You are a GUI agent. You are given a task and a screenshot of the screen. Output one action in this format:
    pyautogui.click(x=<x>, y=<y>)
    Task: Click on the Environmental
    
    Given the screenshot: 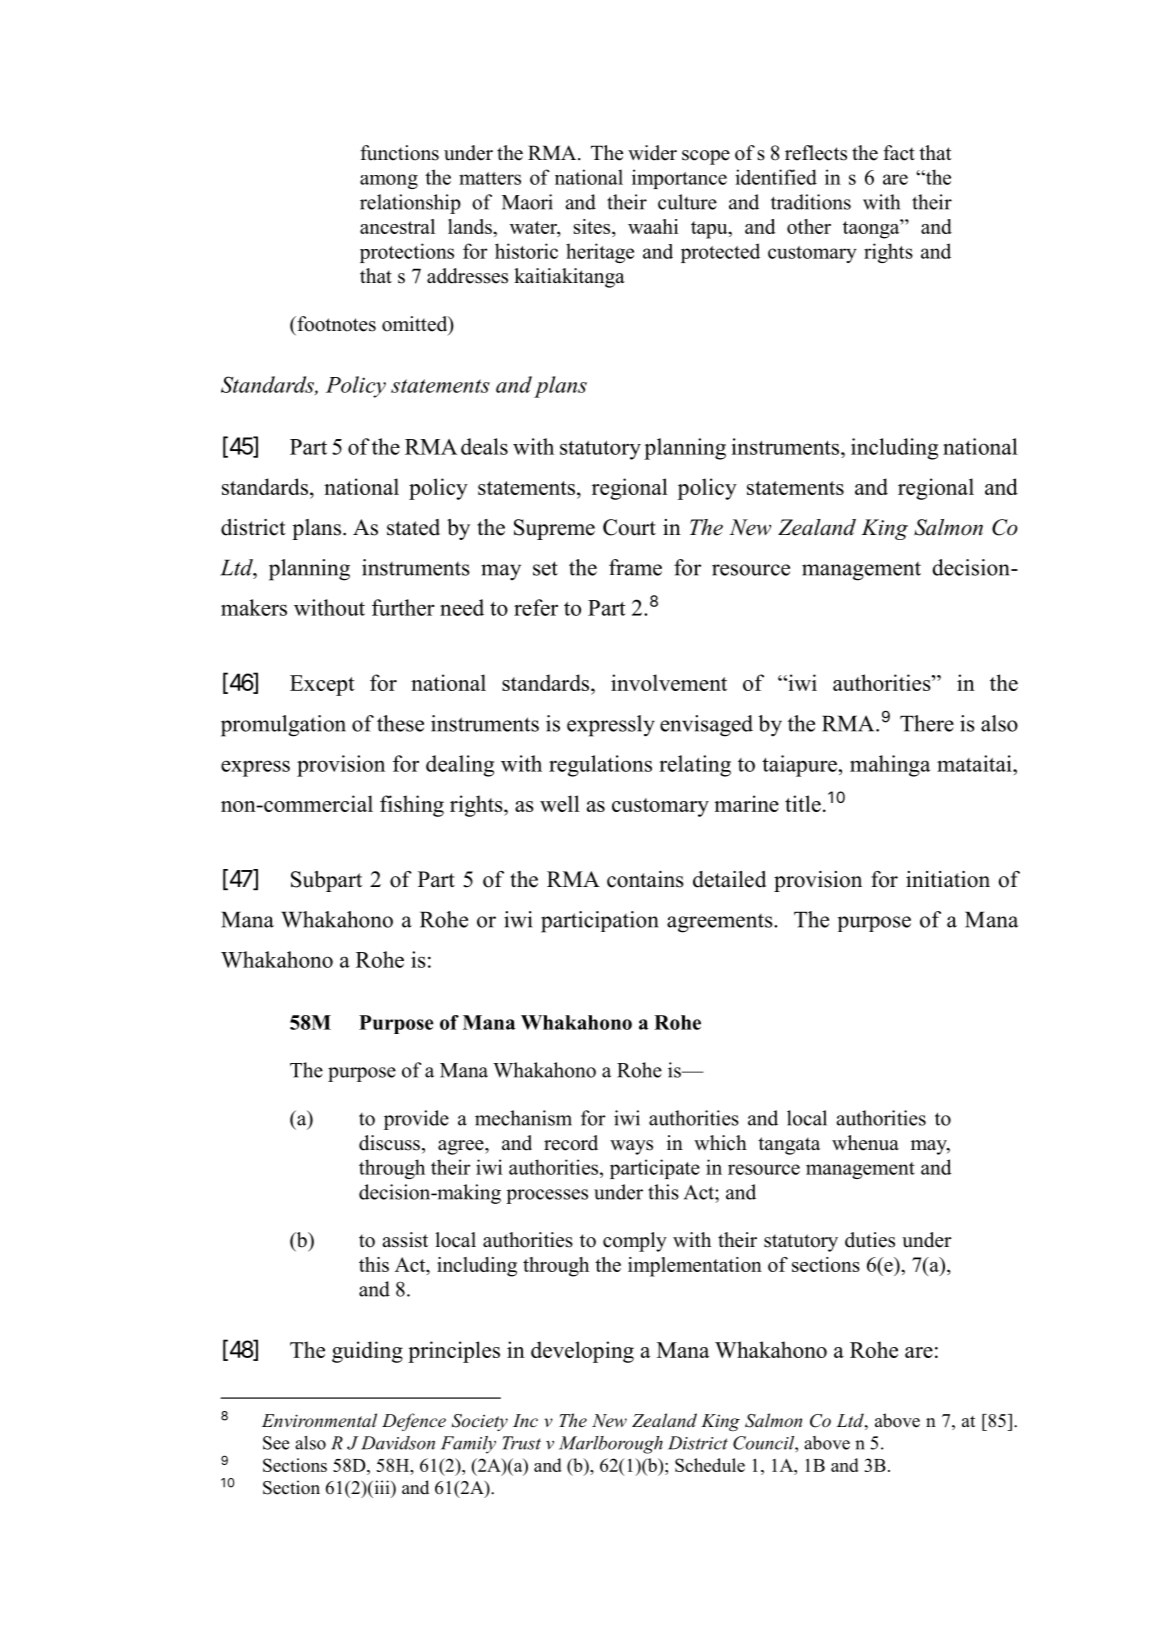 What is the action you would take?
    pyautogui.click(x=319, y=1420)
